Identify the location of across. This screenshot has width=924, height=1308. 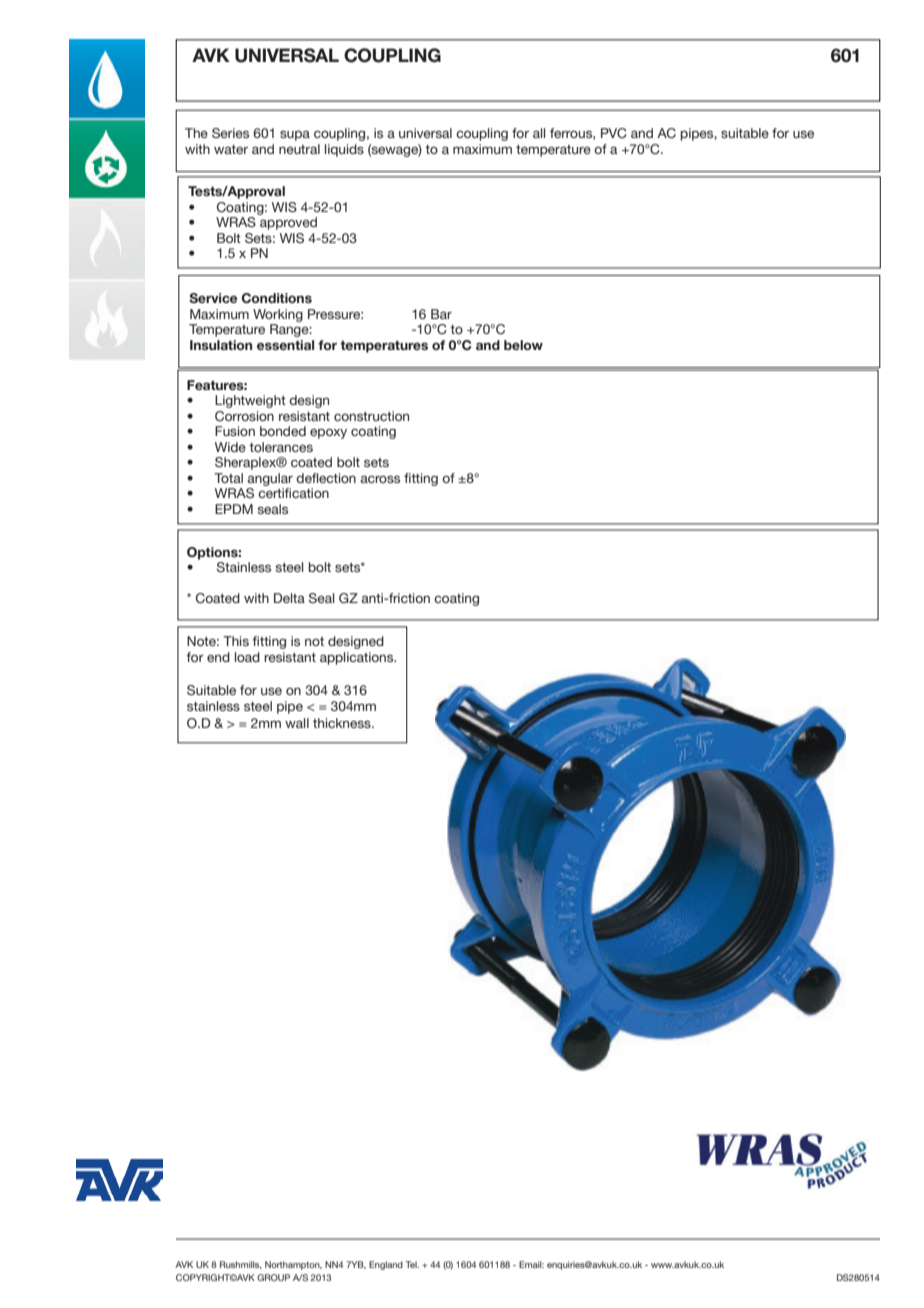
(380, 479).
